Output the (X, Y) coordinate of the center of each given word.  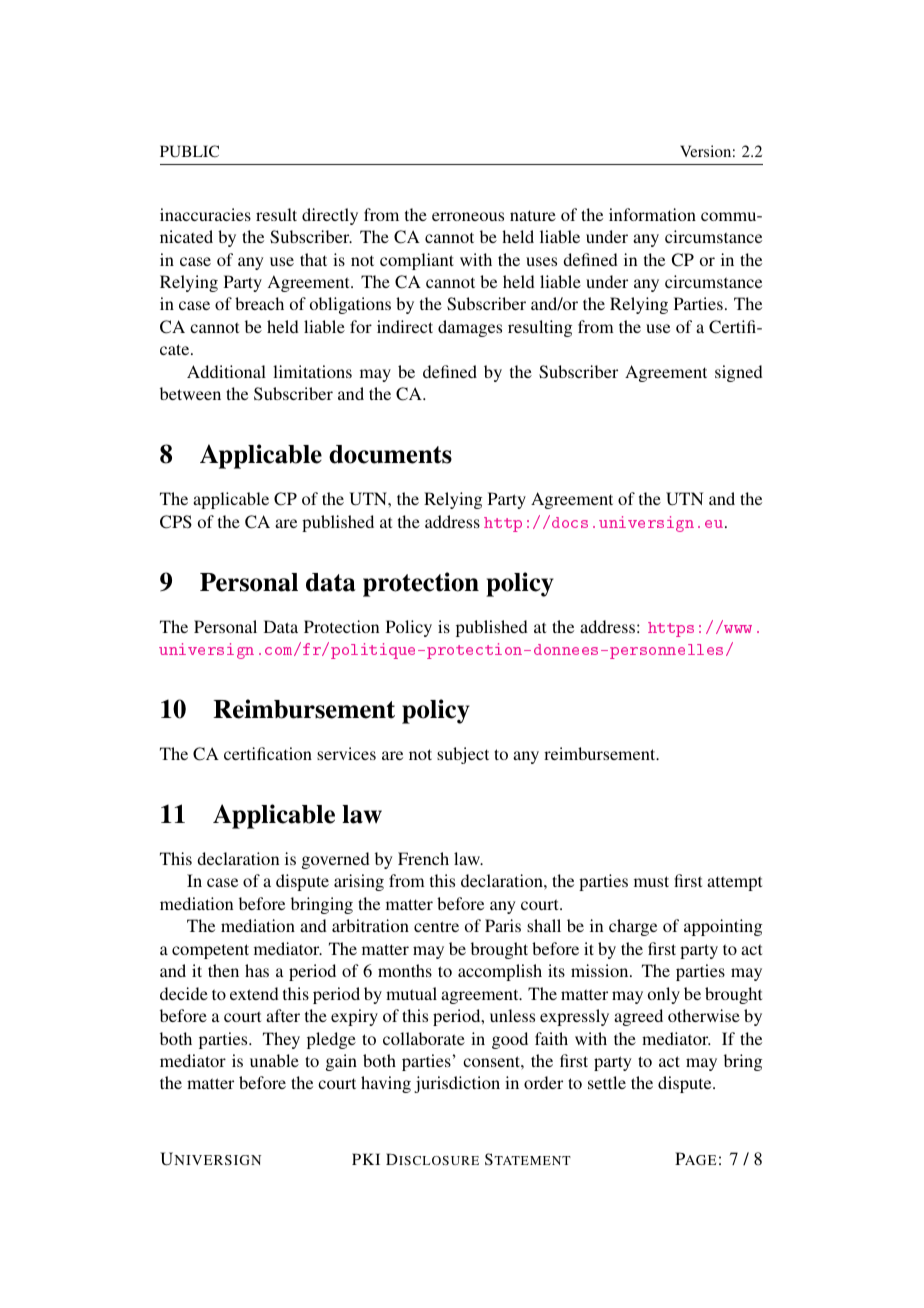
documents (390, 454)
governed (336, 860)
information (652, 214)
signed (739, 373)
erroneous (468, 216)
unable (274, 1060)
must (651, 881)
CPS (176, 522)
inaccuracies (205, 214)
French (423, 858)
